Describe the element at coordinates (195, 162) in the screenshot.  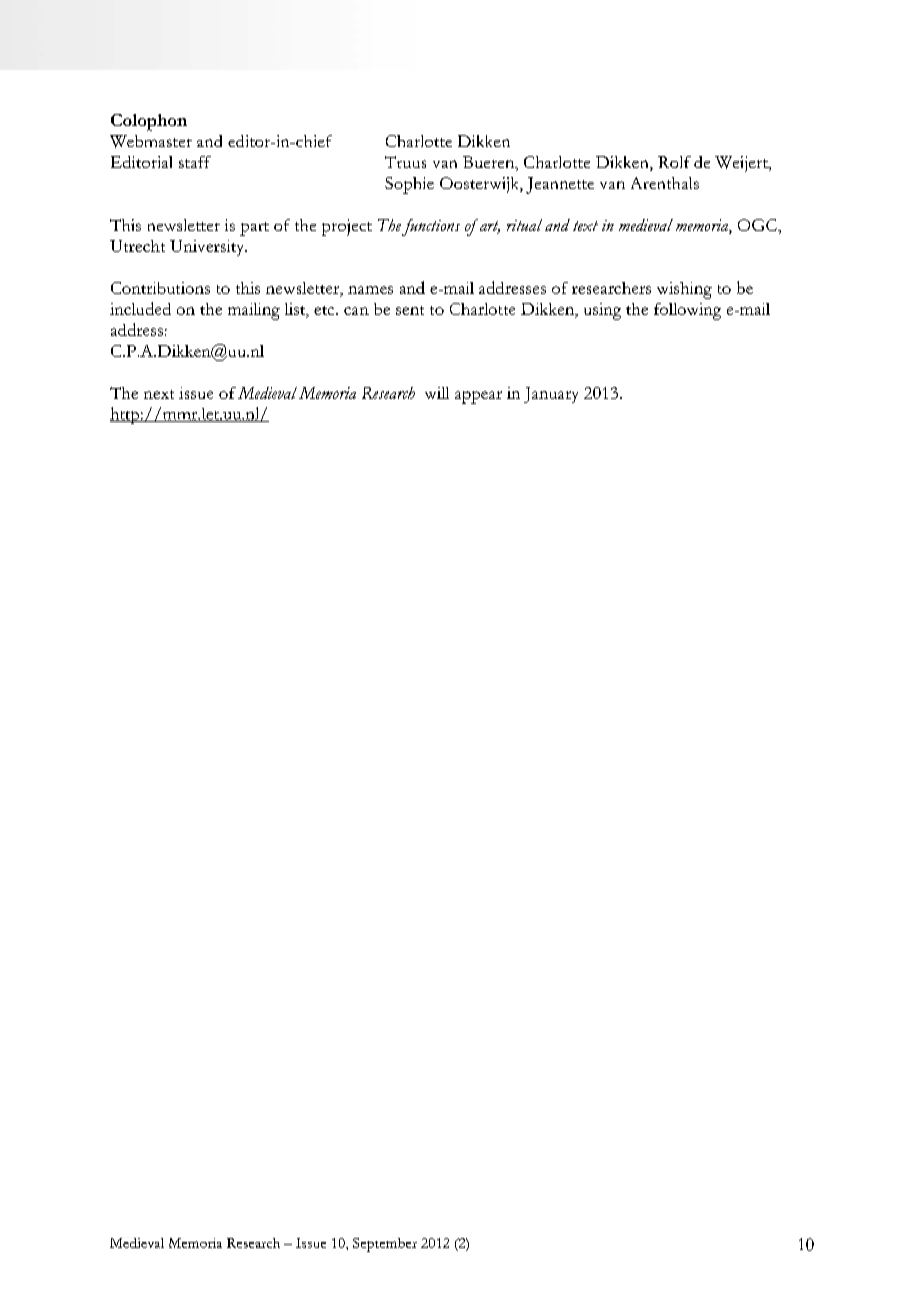
I see `staff` at that location.
